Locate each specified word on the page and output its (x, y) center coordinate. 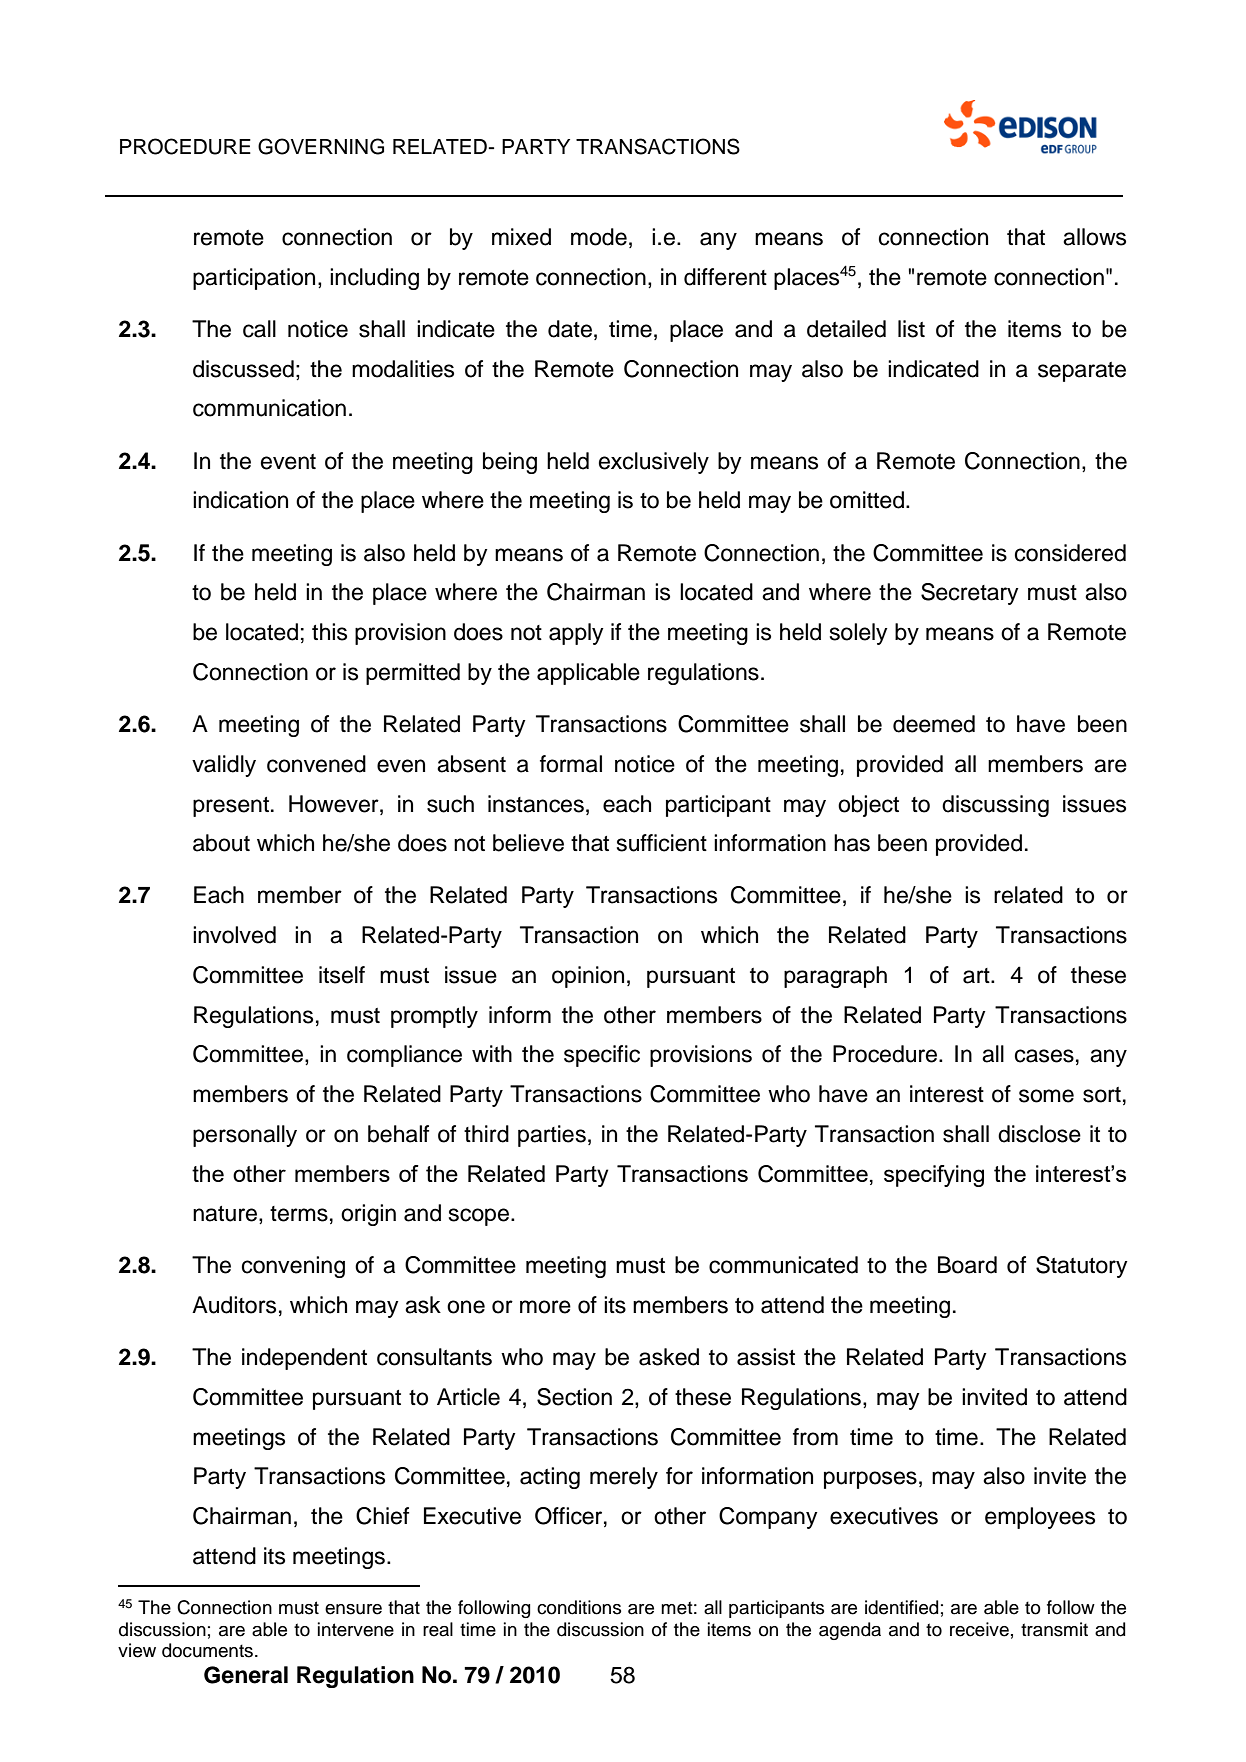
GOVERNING (321, 146)
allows (1094, 237)
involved (234, 935)
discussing (995, 806)
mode (599, 237)
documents (207, 1650)
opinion (588, 977)
